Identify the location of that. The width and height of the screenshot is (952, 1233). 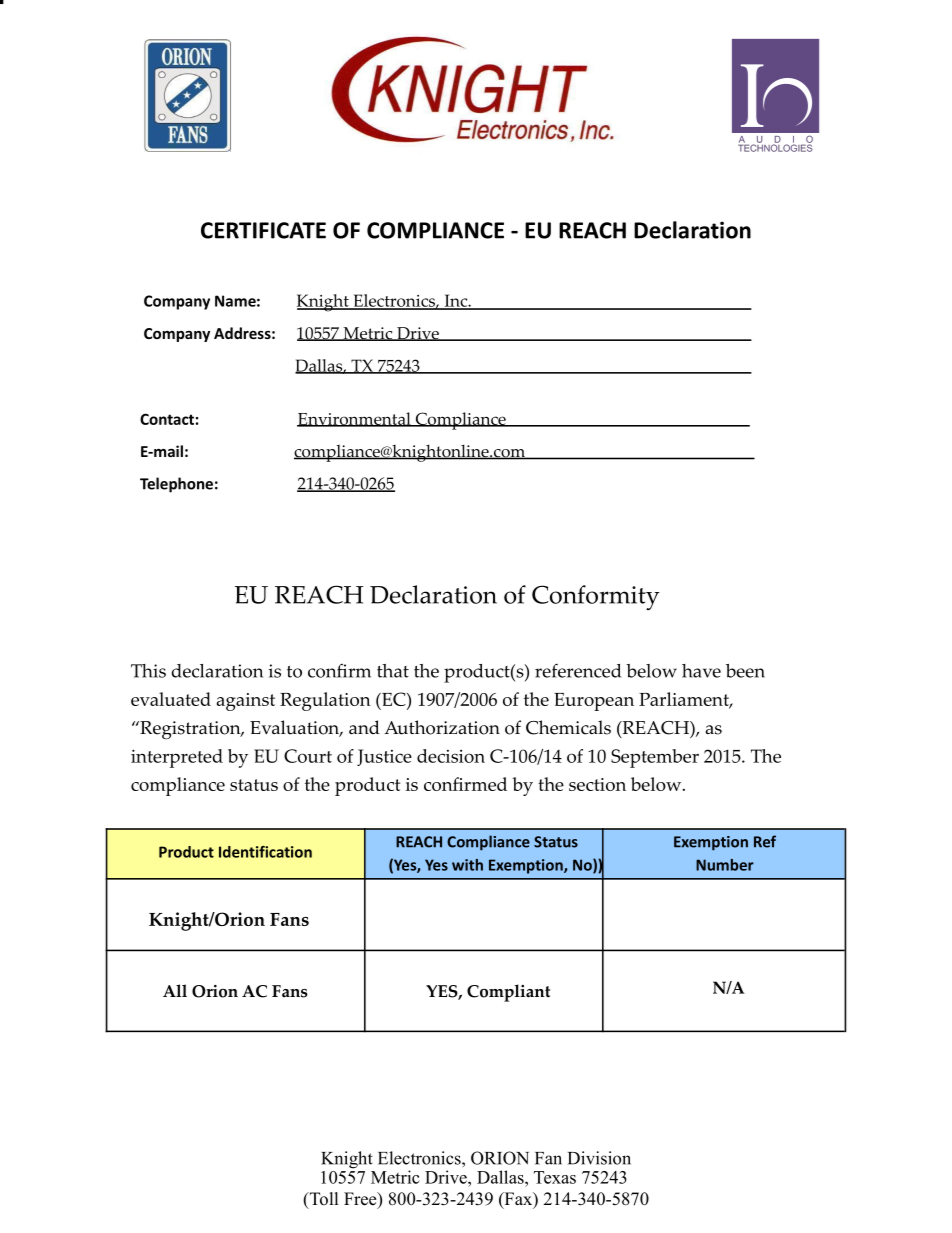
(393, 671).
